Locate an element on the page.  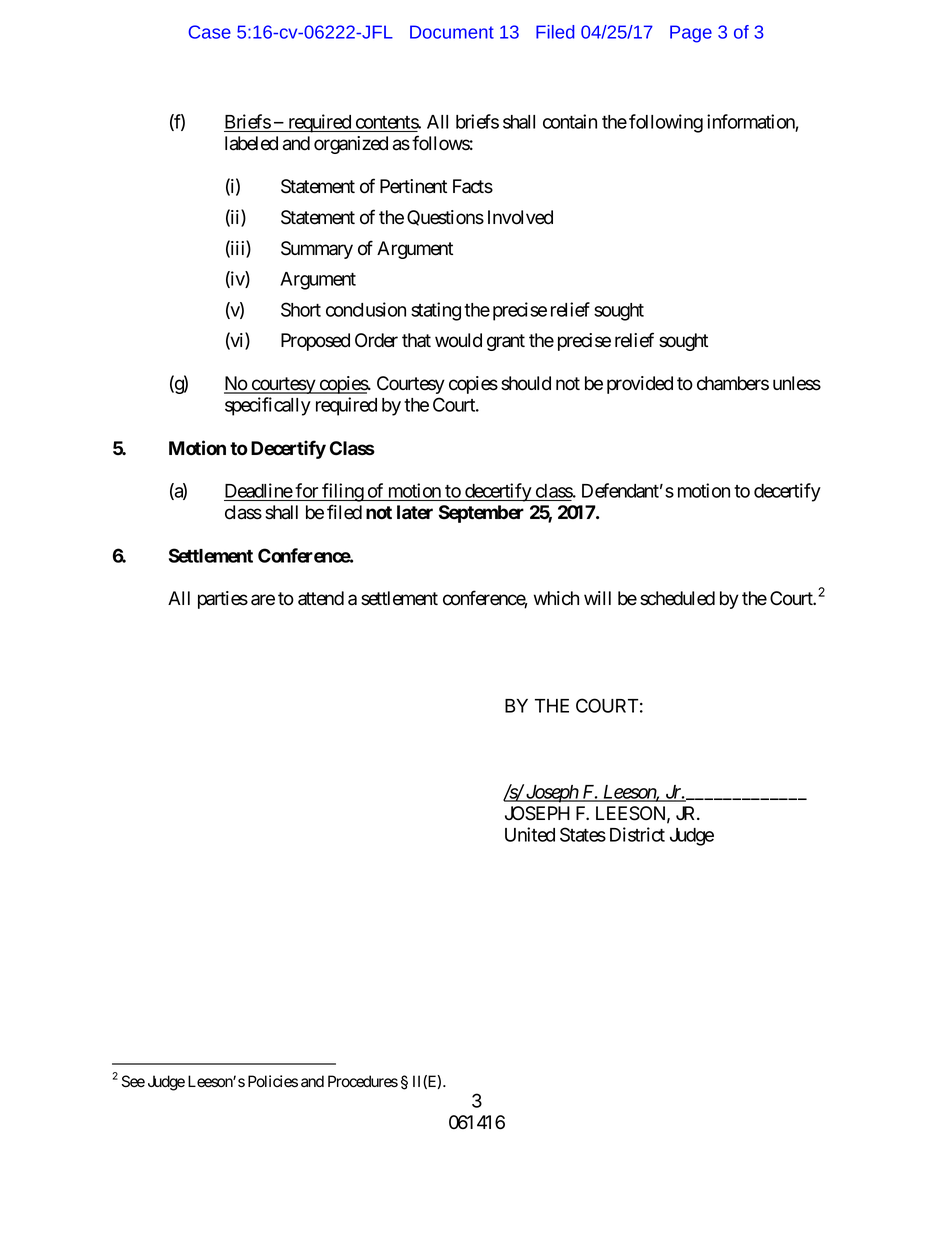
unless is located at coordinates (797, 383).
